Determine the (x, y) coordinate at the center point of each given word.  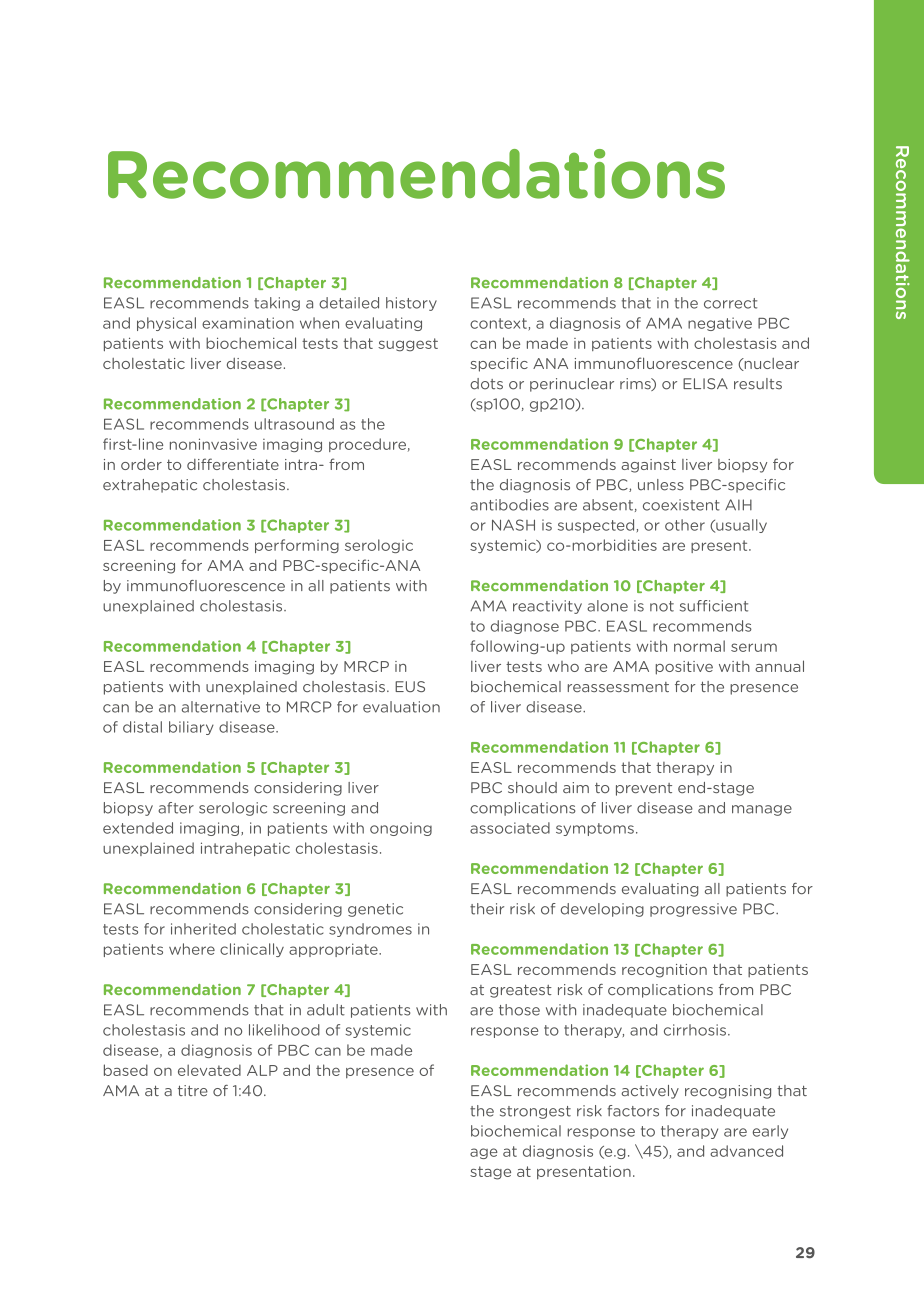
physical (166, 324)
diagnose (525, 627)
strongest (535, 1112)
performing (297, 546)
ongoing (401, 829)
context (499, 324)
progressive (693, 910)
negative (720, 324)
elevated (209, 1070)
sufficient (714, 606)
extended (138, 828)
